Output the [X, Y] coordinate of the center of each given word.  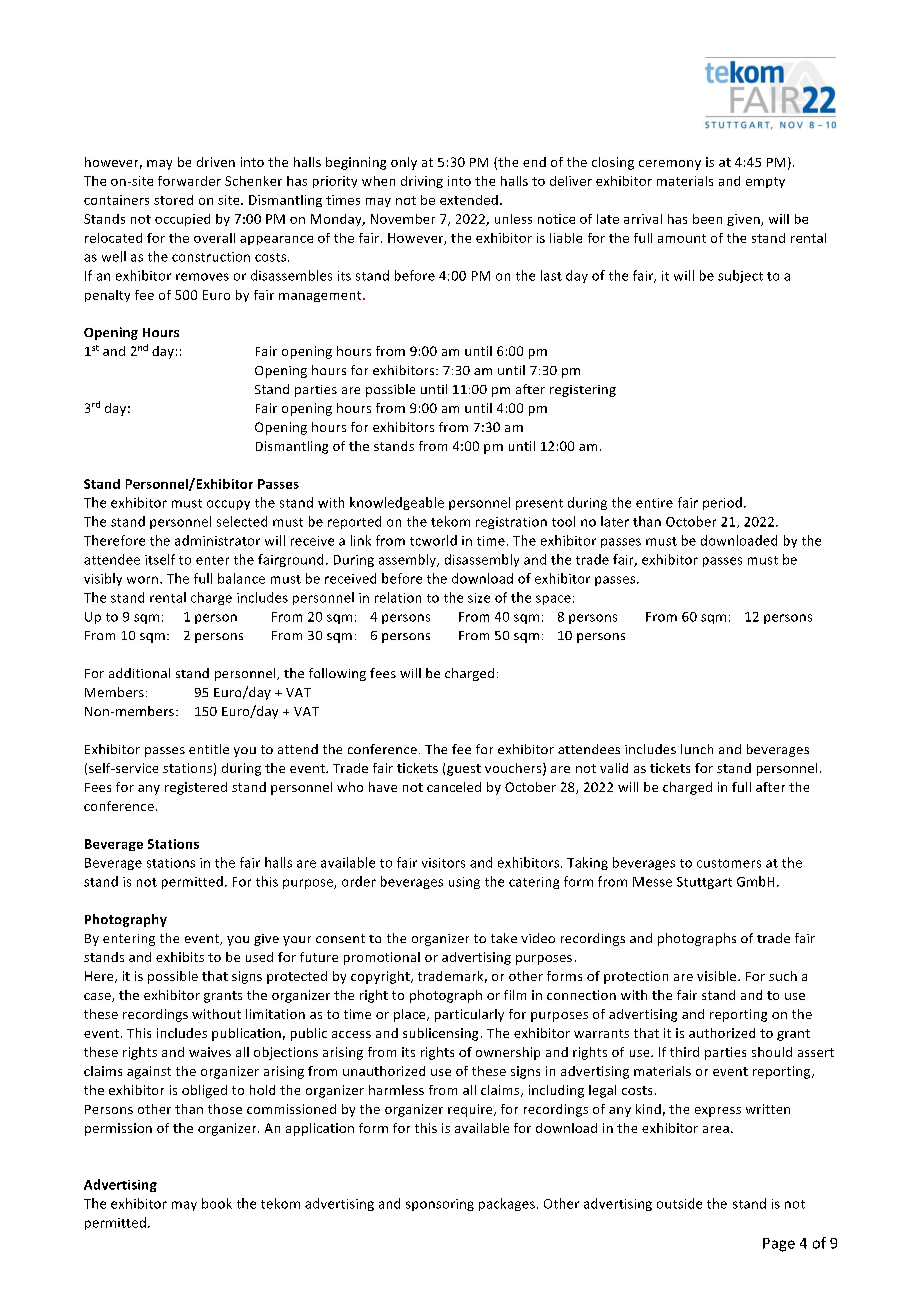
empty [765, 182]
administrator [217, 540]
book [217, 1203]
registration [511, 523]
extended [469, 200]
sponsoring [440, 1205]
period [722, 503]
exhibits [180, 957]
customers [729, 863]
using [464, 883]
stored [173, 200]
